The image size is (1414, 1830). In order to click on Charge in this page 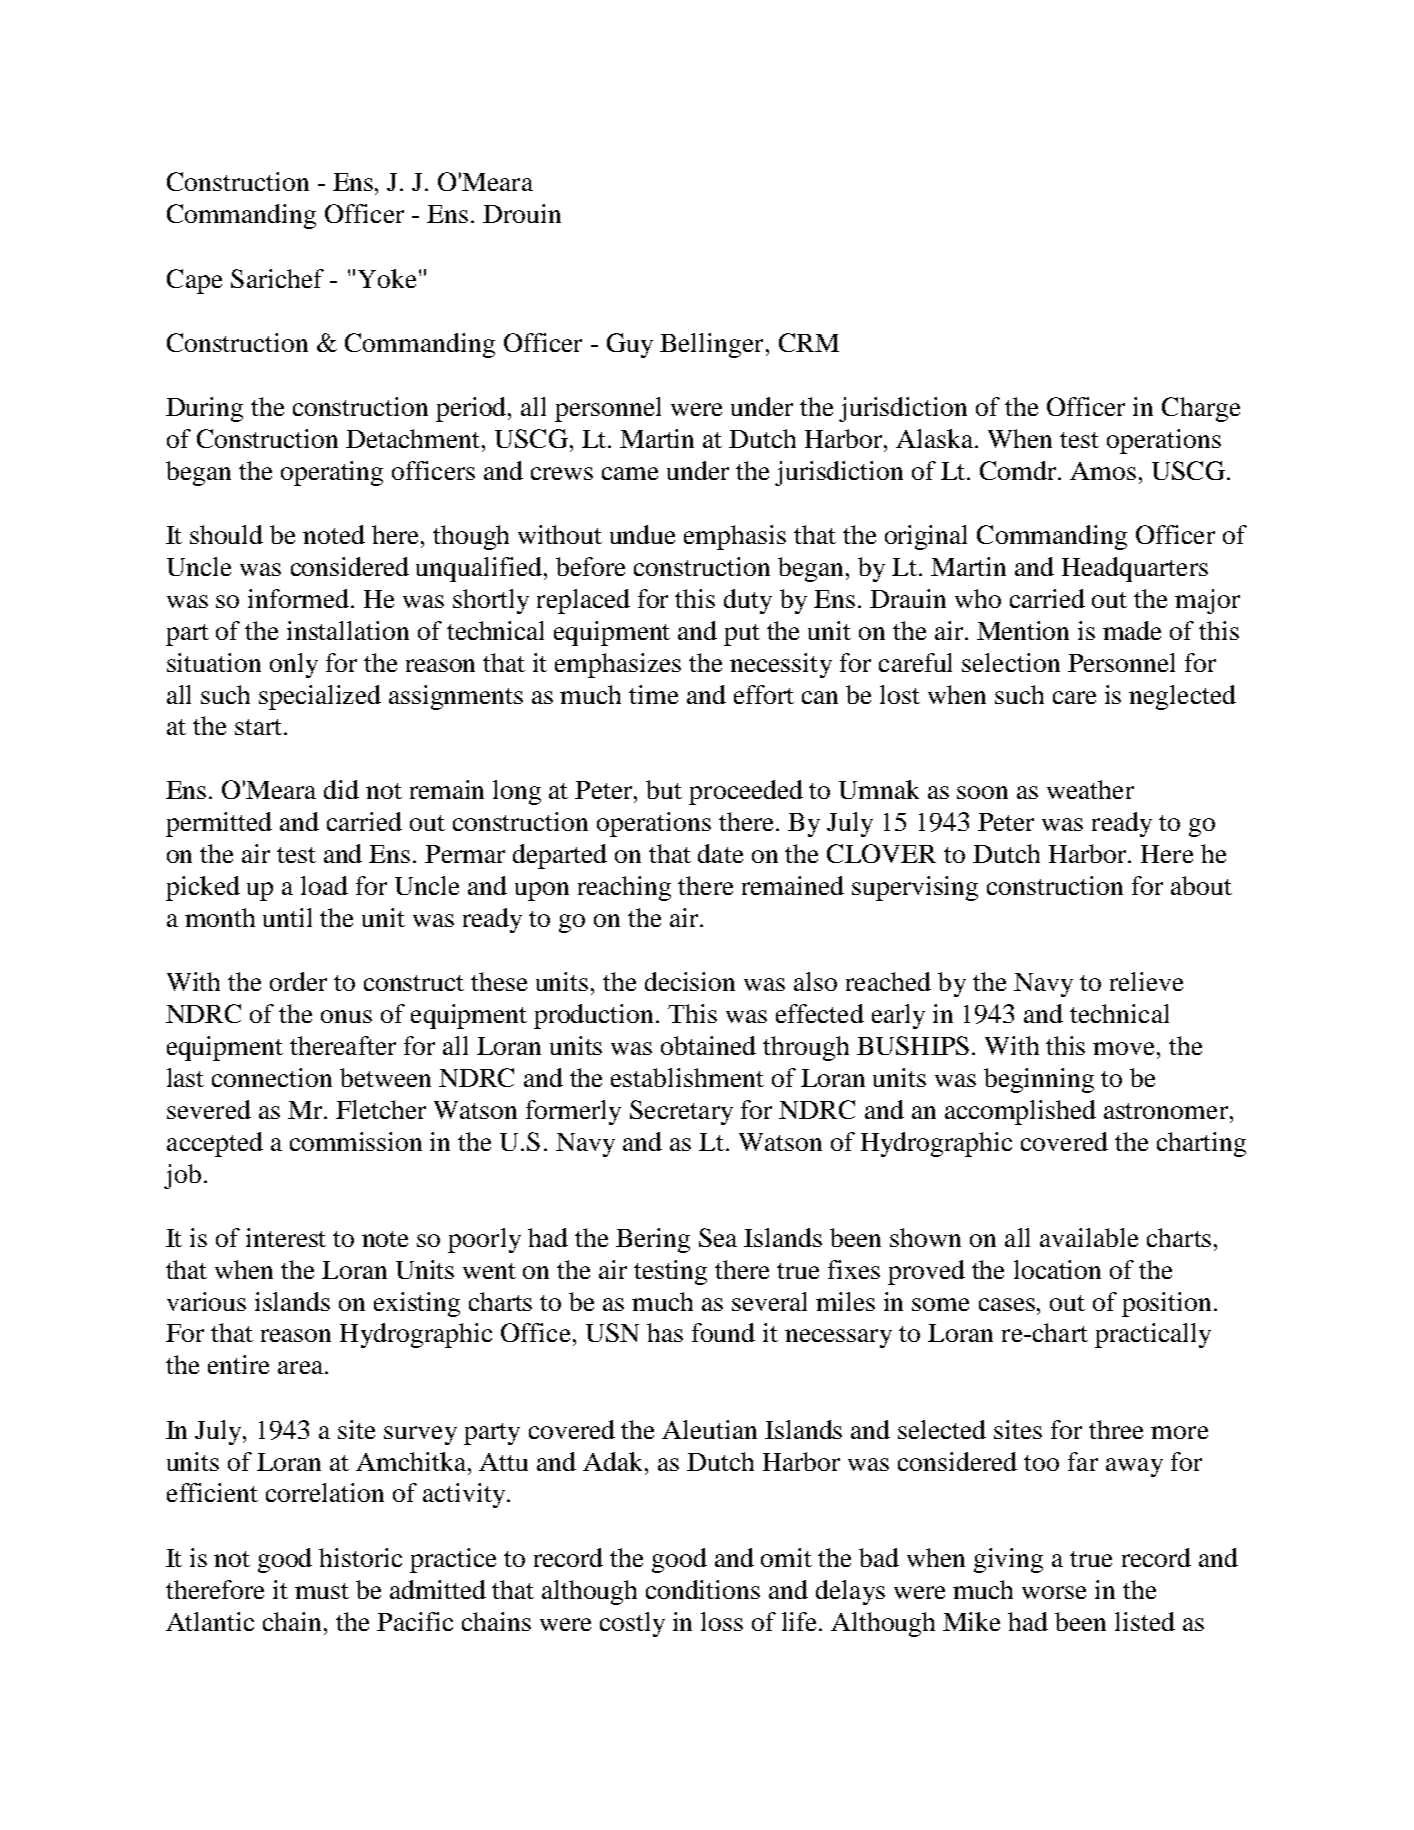, I will do `click(1201, 409)`.
